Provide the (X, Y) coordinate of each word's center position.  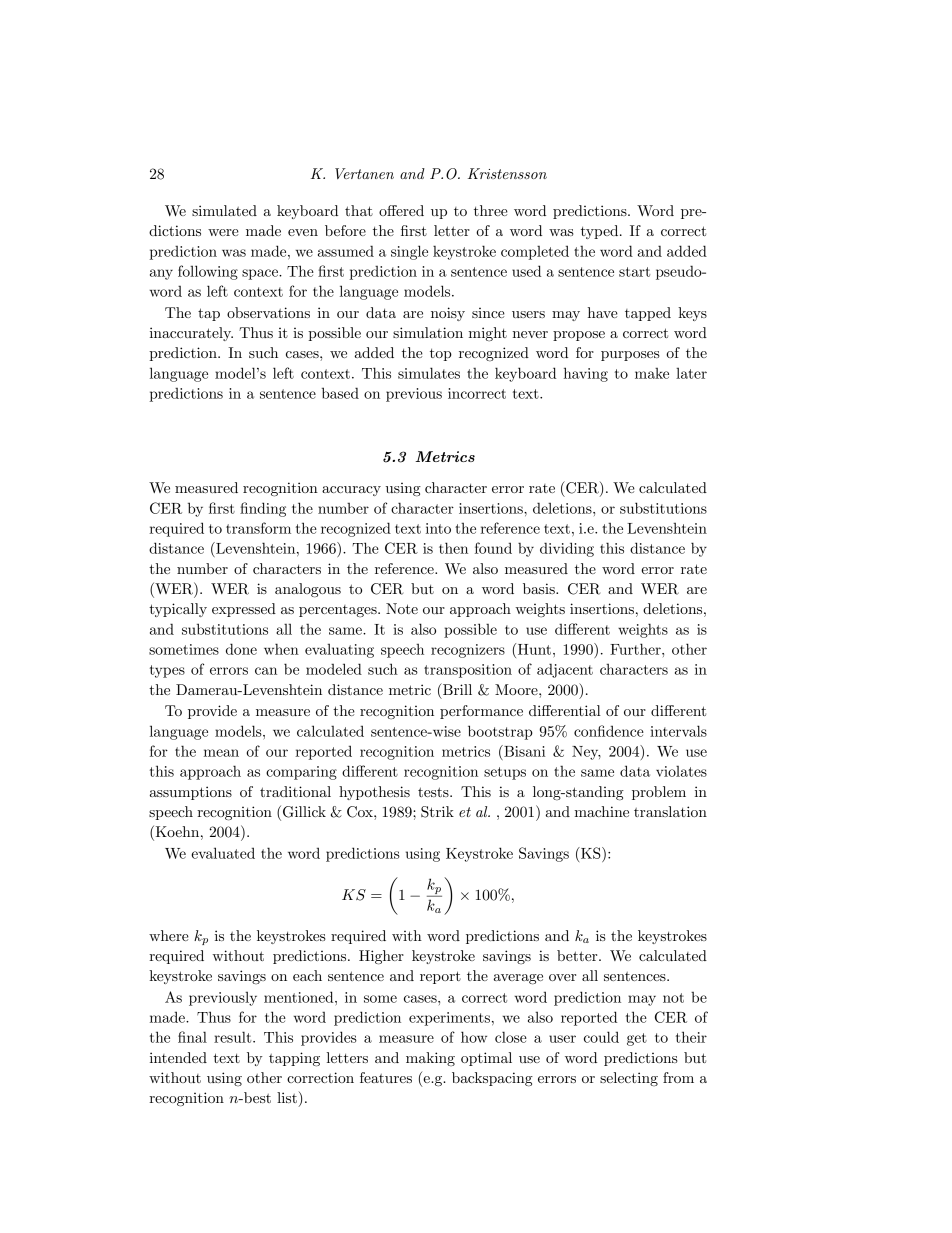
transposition (468, 671)
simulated (224, 210)
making (430, 1059)
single (409, 252)
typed (601, 232)
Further (636, 649)
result (234, 1037)
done (241, 649)
